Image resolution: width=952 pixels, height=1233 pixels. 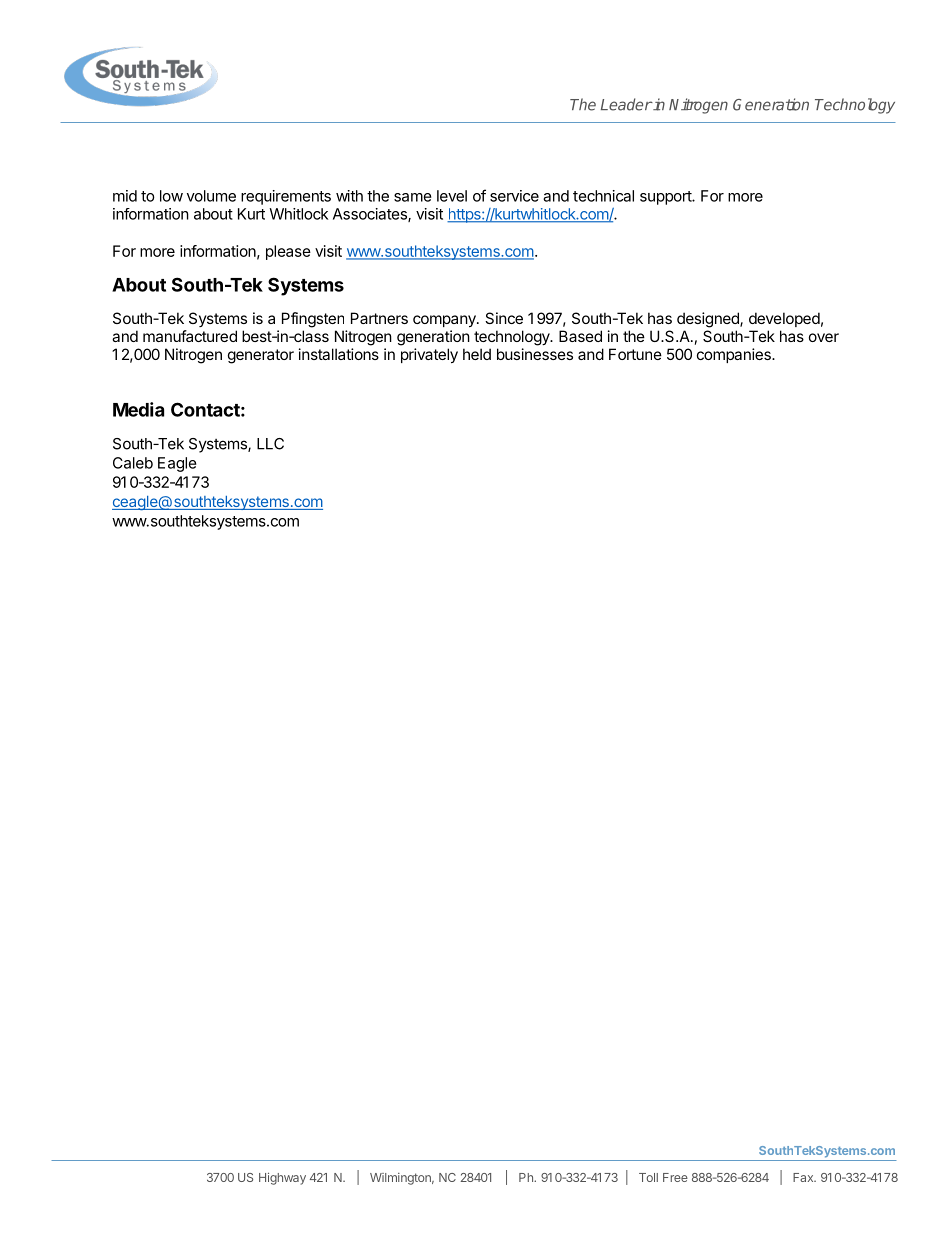 I want to click on support, so click(x=666, y=198).
